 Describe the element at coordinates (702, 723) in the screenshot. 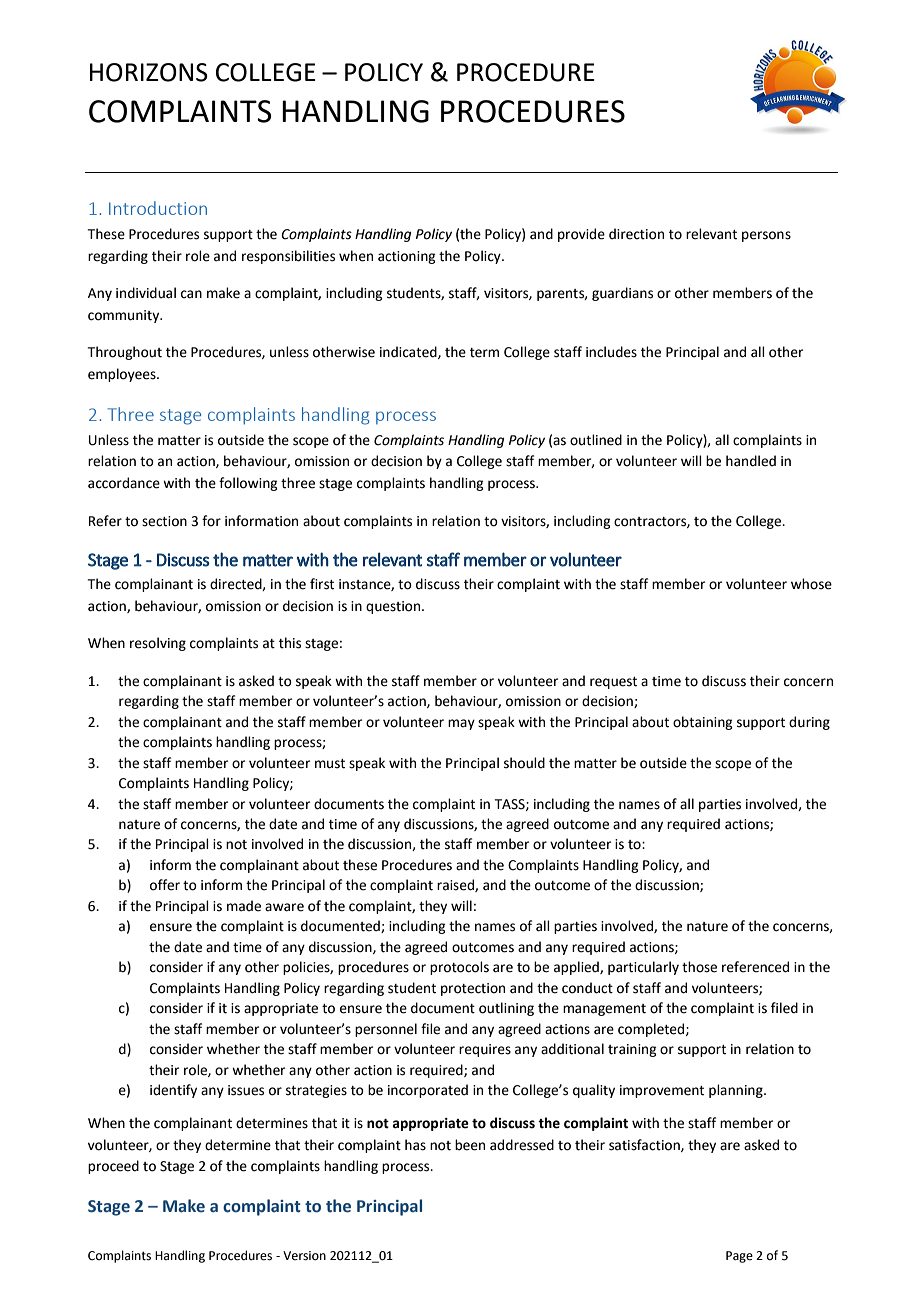

I see `obtaining` at that location.
